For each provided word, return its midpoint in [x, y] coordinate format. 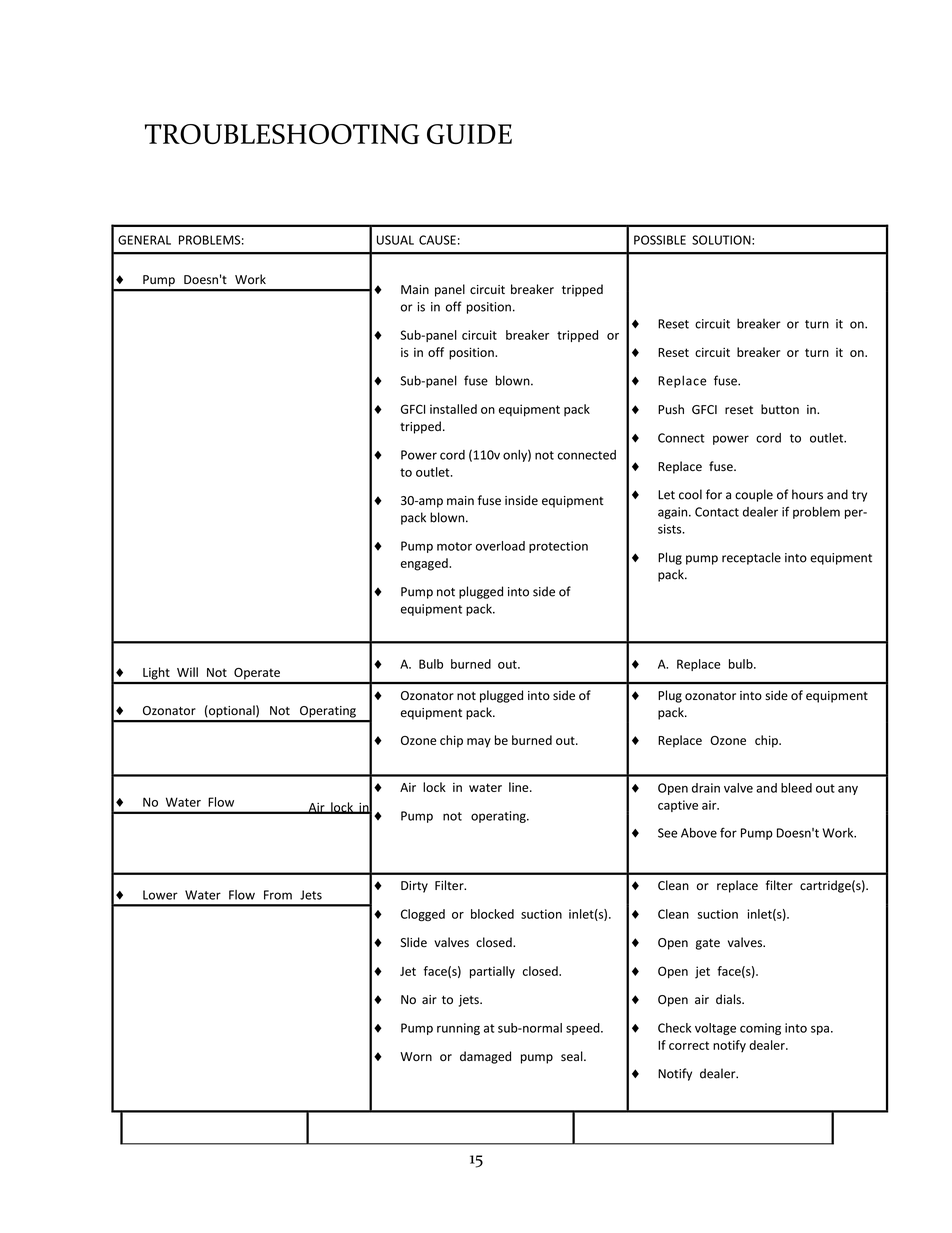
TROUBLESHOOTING [282, 134]
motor [454, 546]
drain [706, 788]
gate [708, 944]
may [479, 743]
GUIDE [469, 134]
